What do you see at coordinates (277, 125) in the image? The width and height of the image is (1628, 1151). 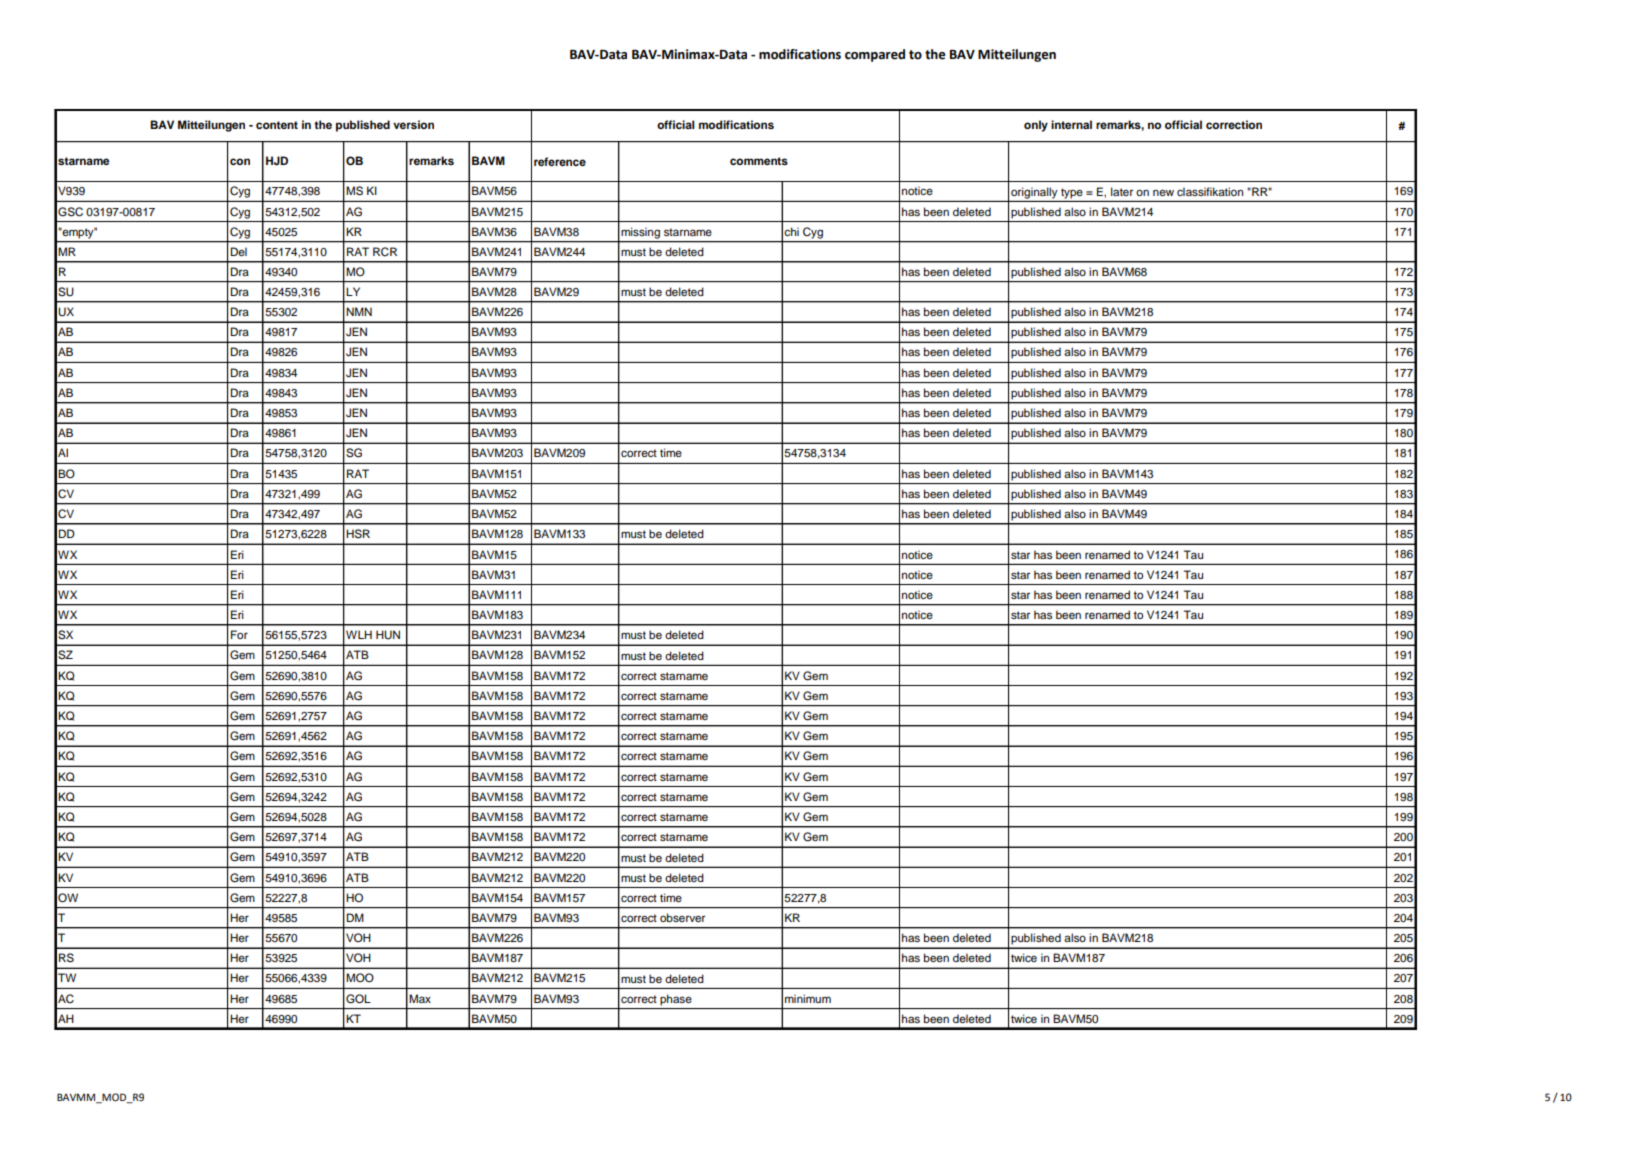 I see `content` at bounding box center [277, 125].
